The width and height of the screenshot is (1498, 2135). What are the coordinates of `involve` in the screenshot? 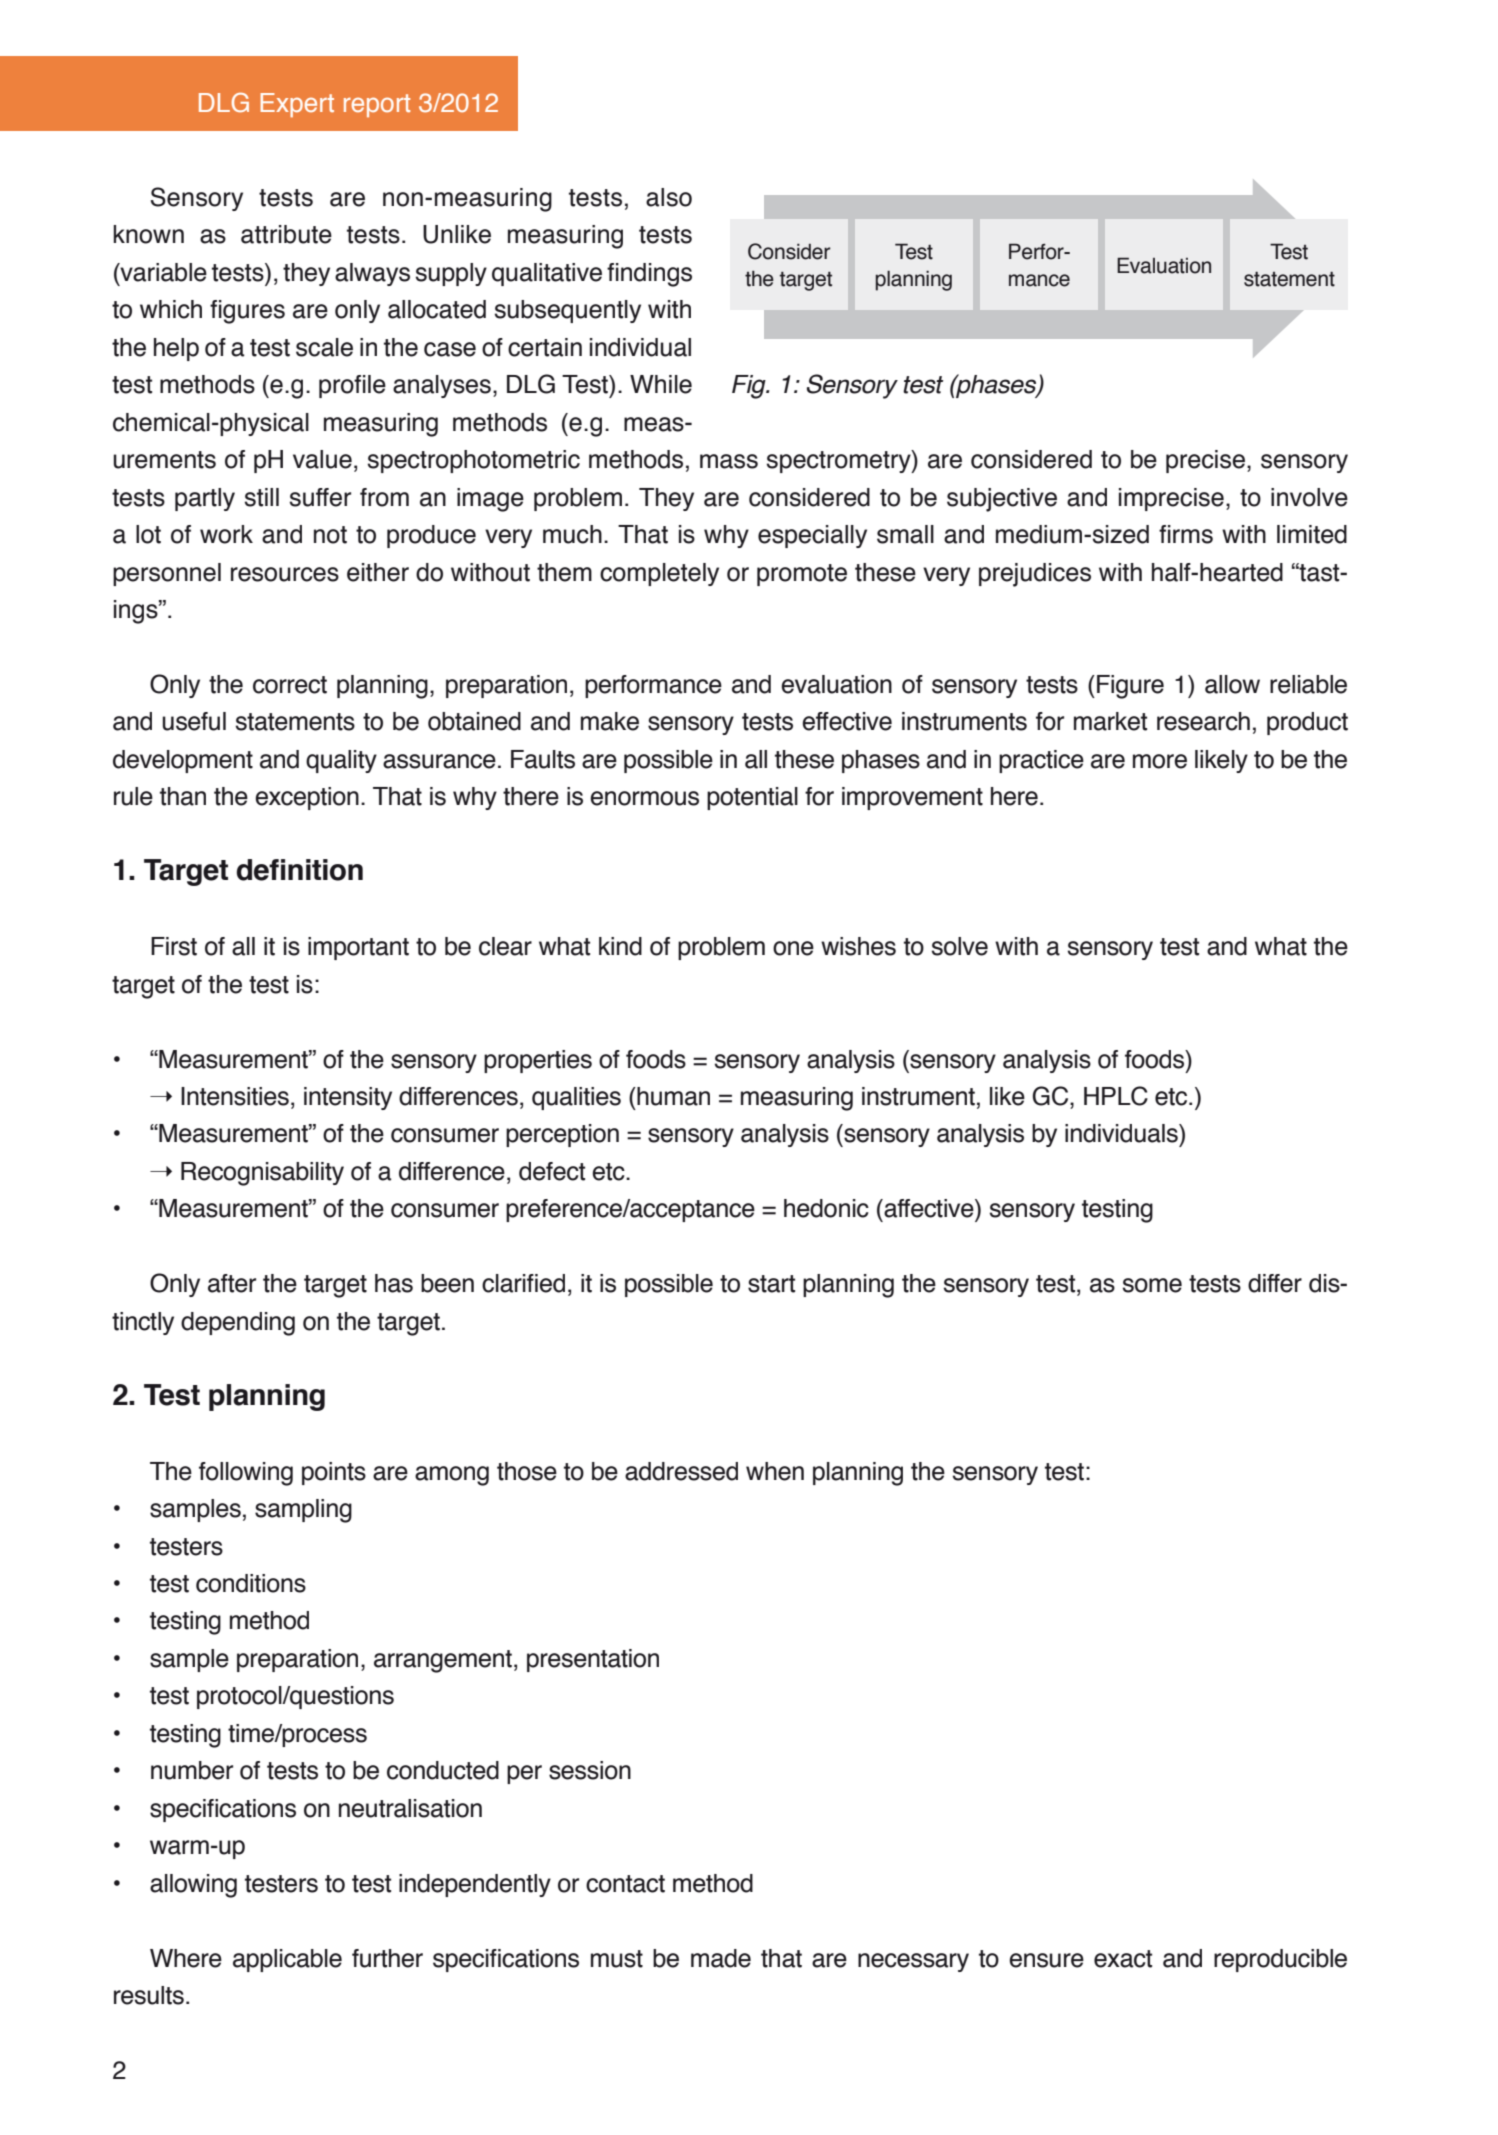 It's located at (1309, 497).
